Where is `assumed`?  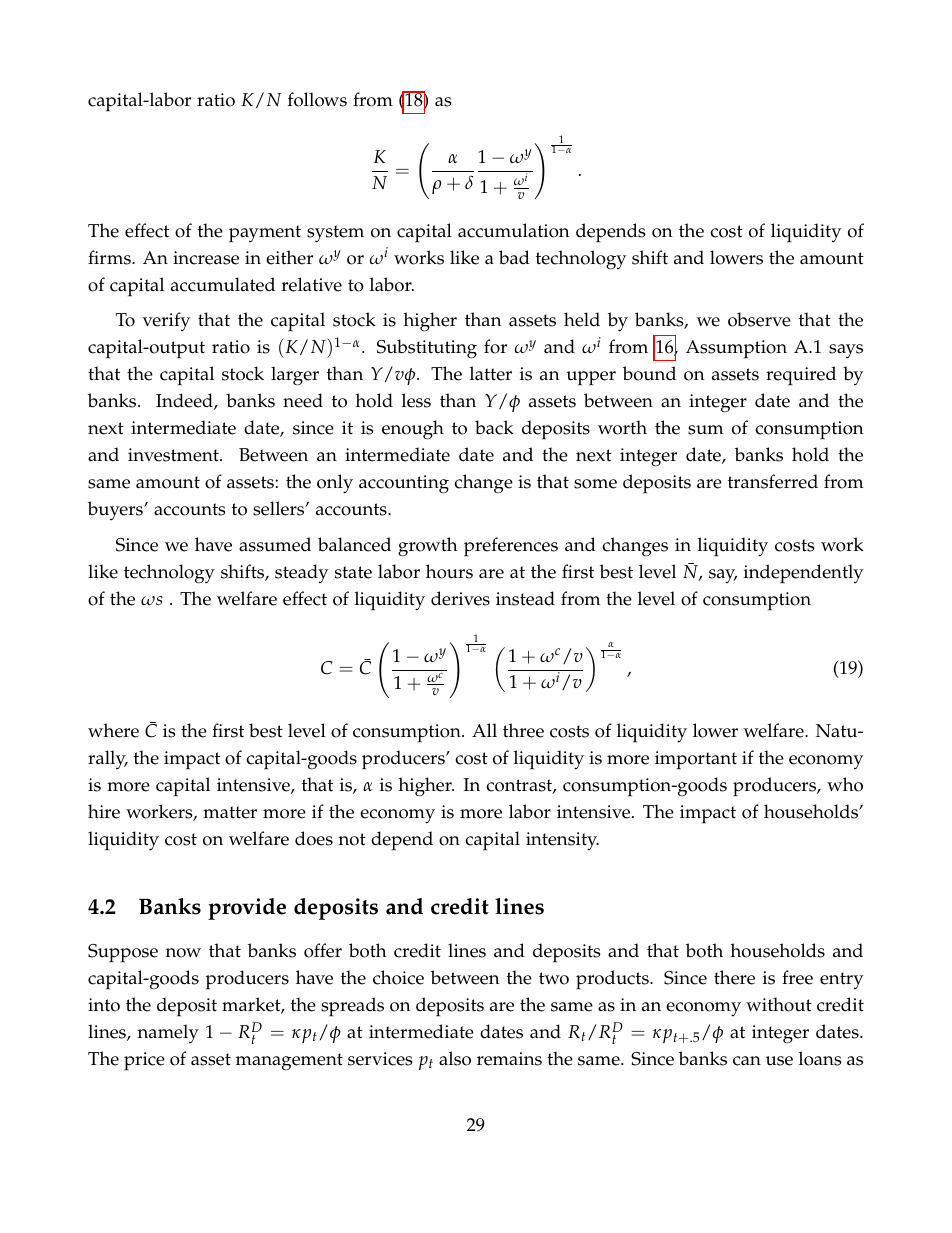 assumed is located at coordinates (275, 544).
